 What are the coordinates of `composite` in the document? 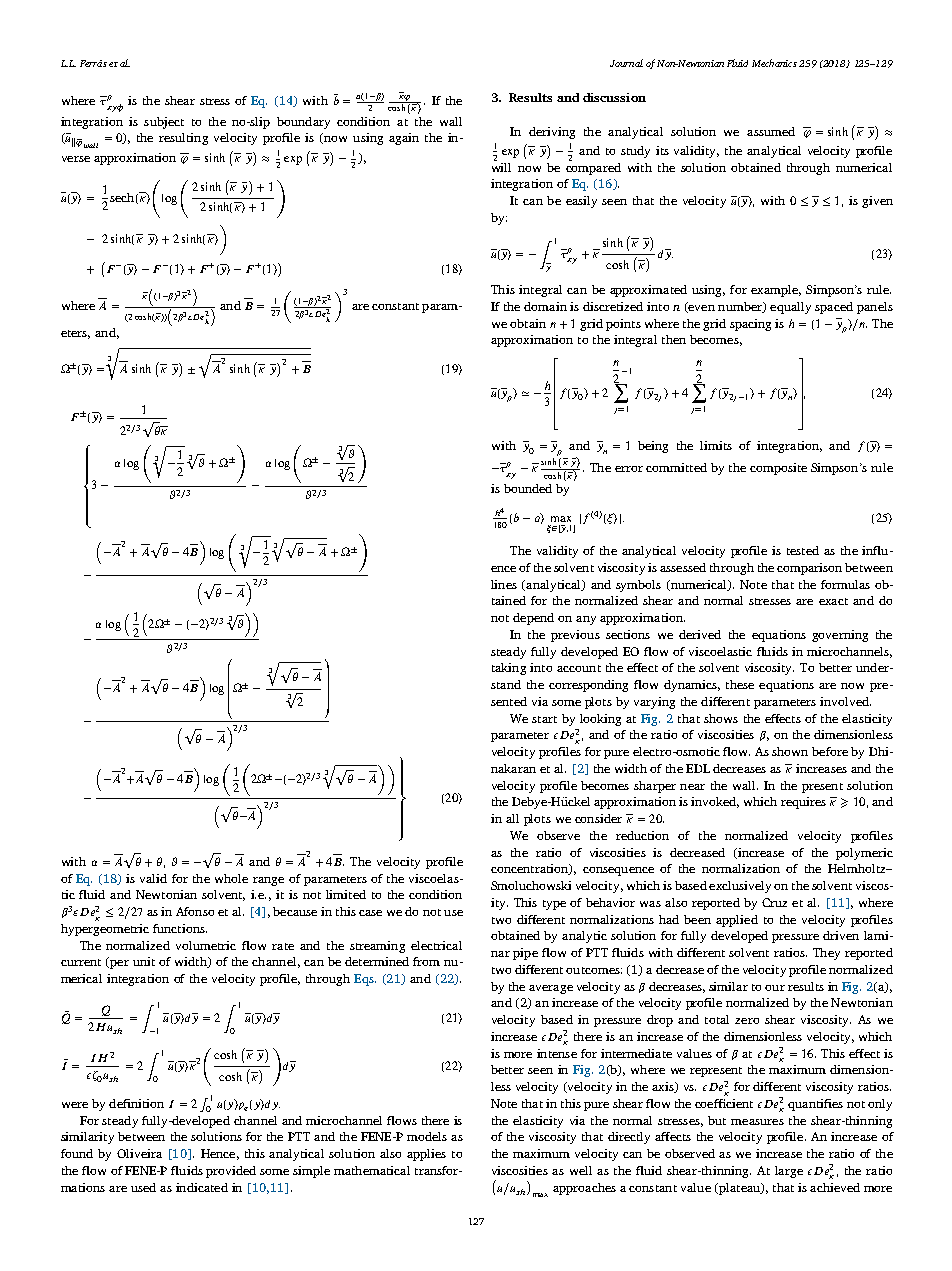 It's located at (778, 469).
